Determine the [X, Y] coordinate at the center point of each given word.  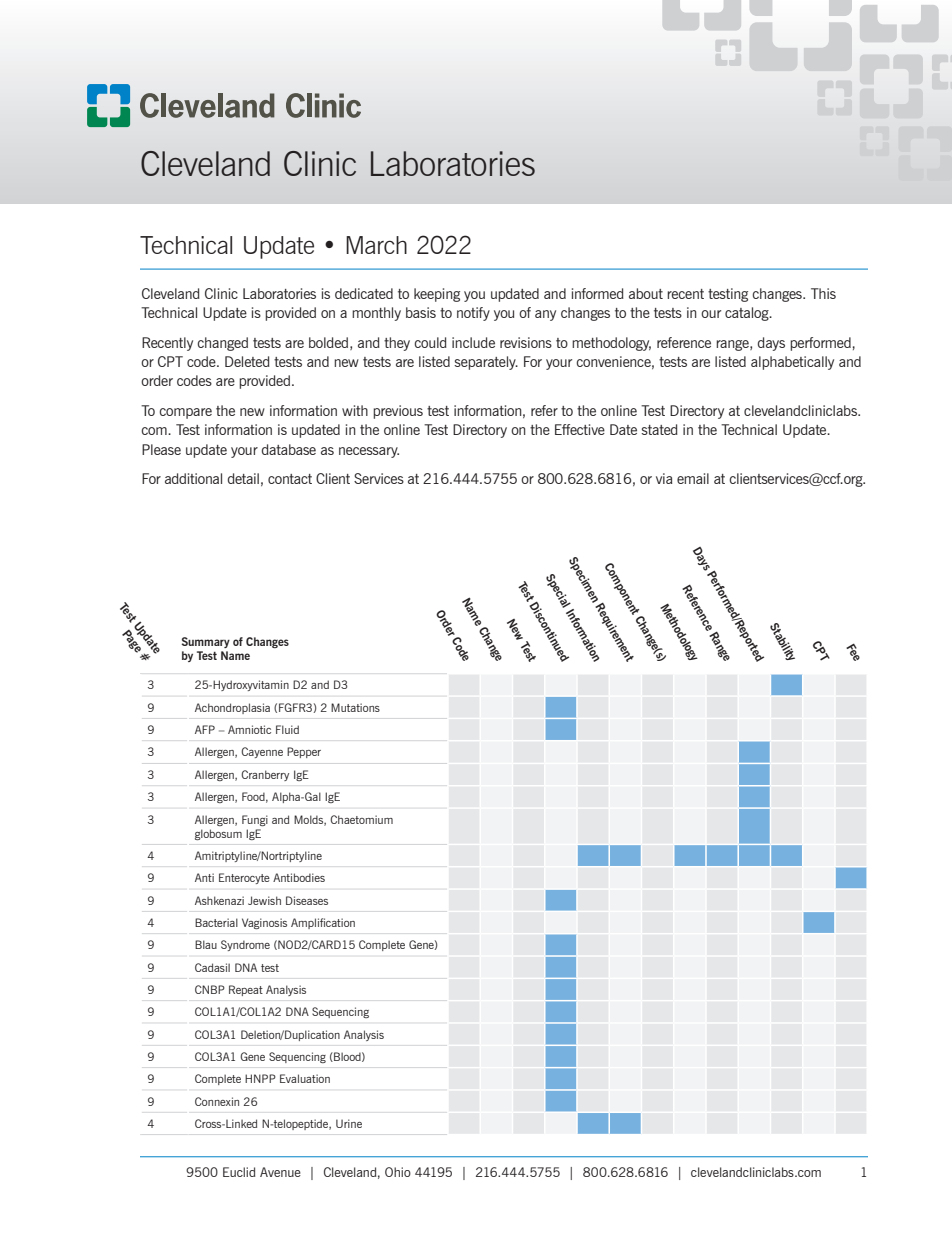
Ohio [398, 1172]
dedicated [364, 293]
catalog [748, 314]
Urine [349, 1123]
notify [473, 314]
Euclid [239, 1172]
